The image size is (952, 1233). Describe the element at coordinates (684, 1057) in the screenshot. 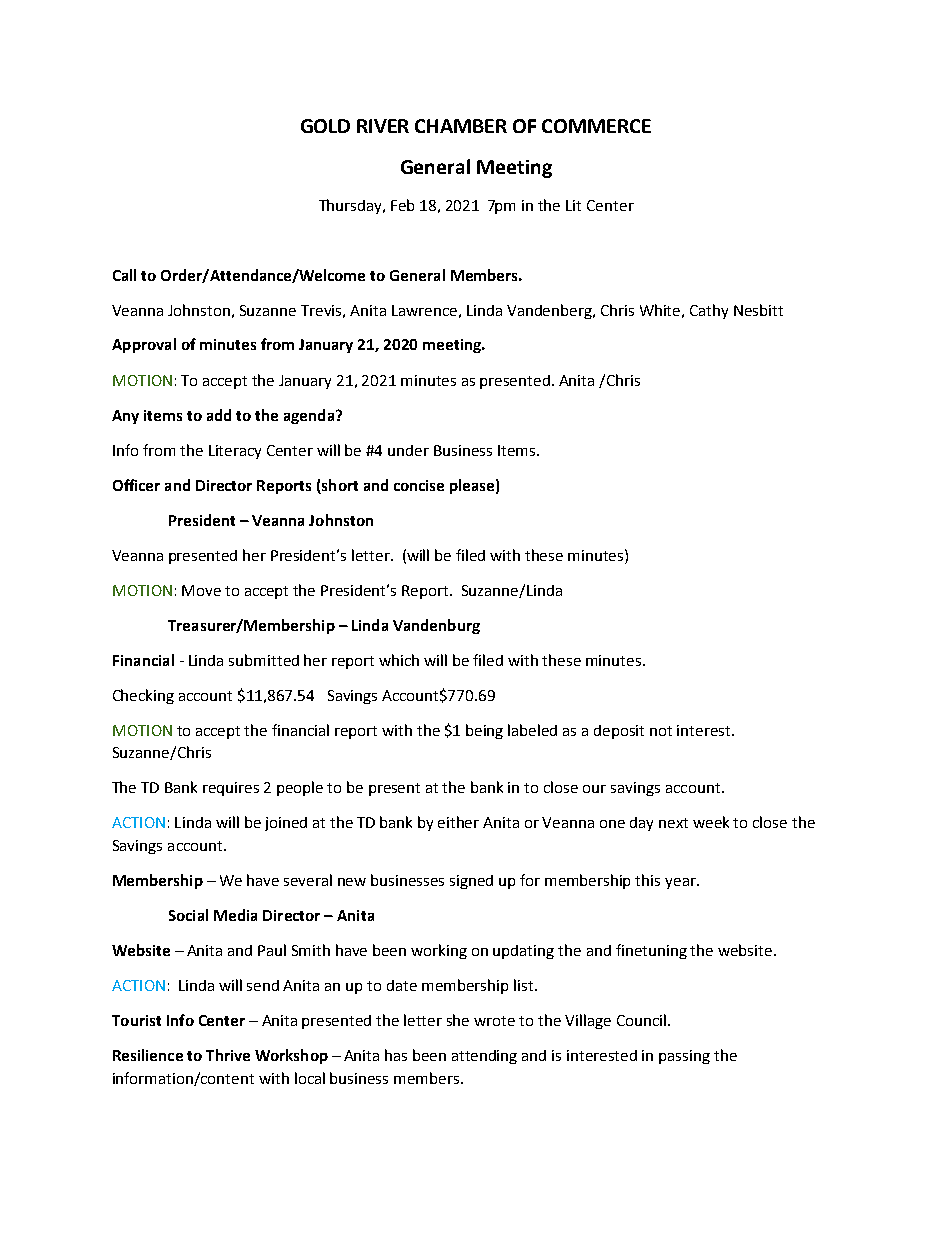

I see `passing` at that location.
